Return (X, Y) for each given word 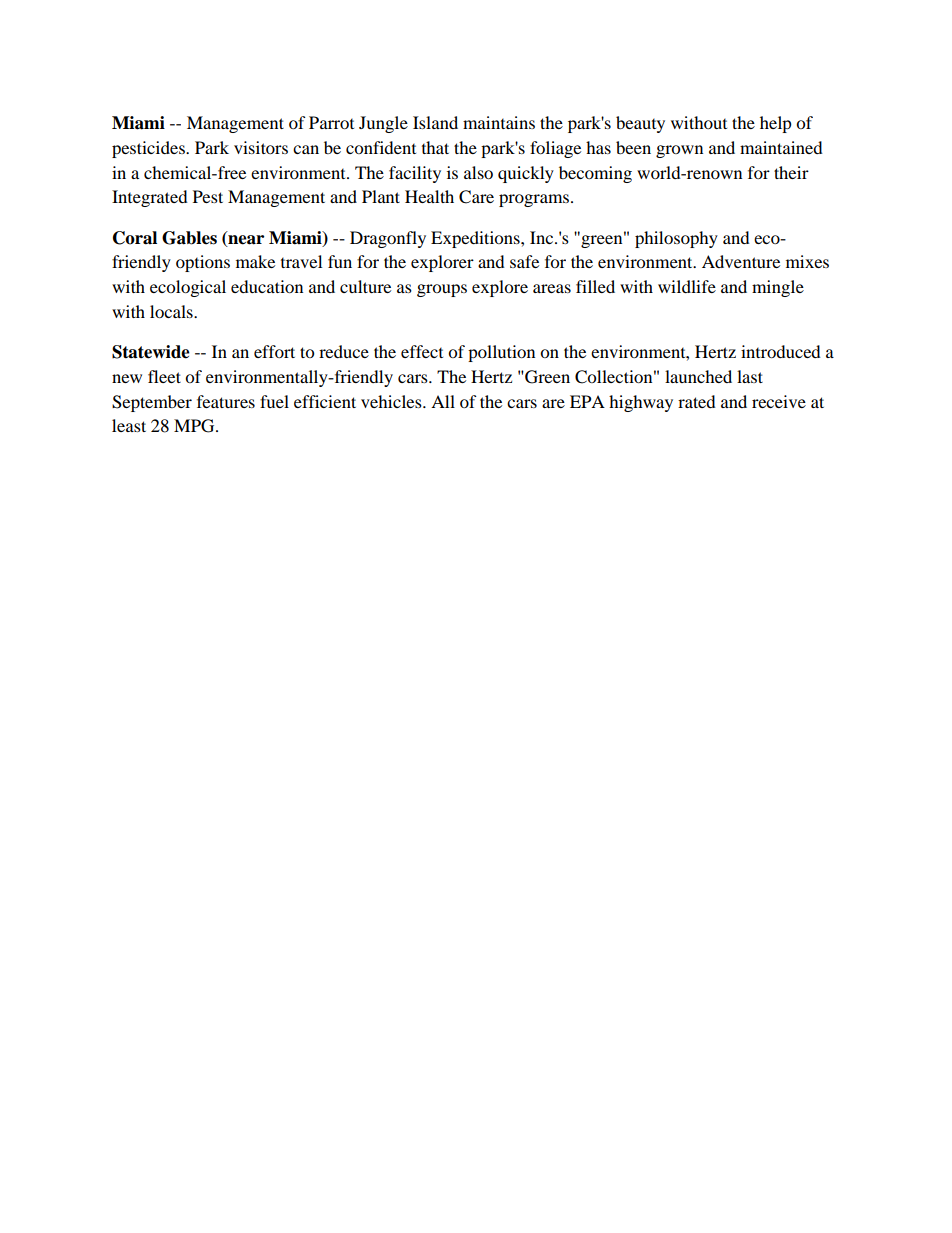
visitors (261, 147)
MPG (195, 426)
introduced (781, 351)
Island (435, 122)
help (776, 124)
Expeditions (476, 239)
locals (172, 311)
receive (779, 401)
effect (422, 351)
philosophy (676, 239)
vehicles (392, 401)
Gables (189, 238)
